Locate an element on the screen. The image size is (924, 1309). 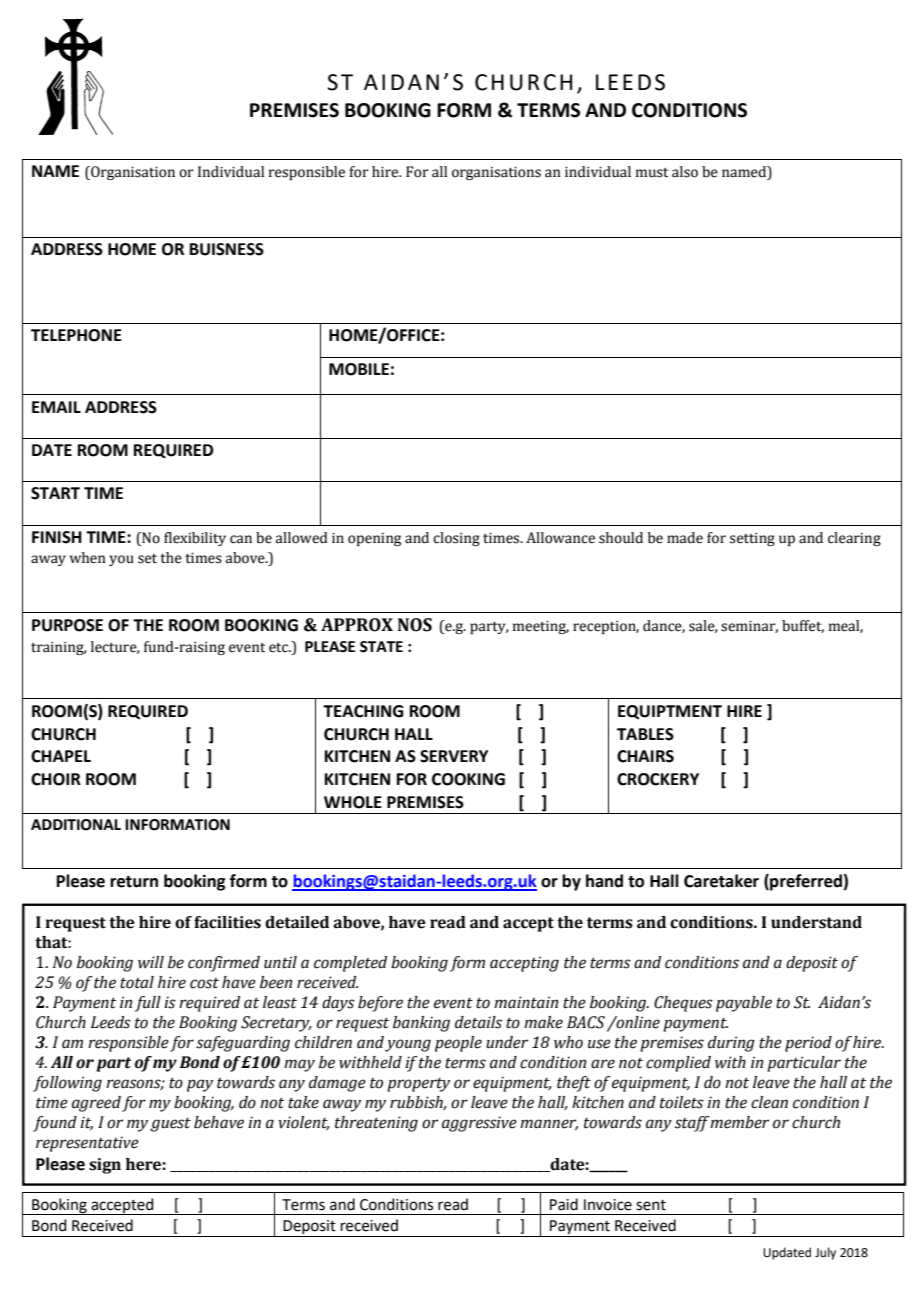
closing is located at coordinates (456, 539).
